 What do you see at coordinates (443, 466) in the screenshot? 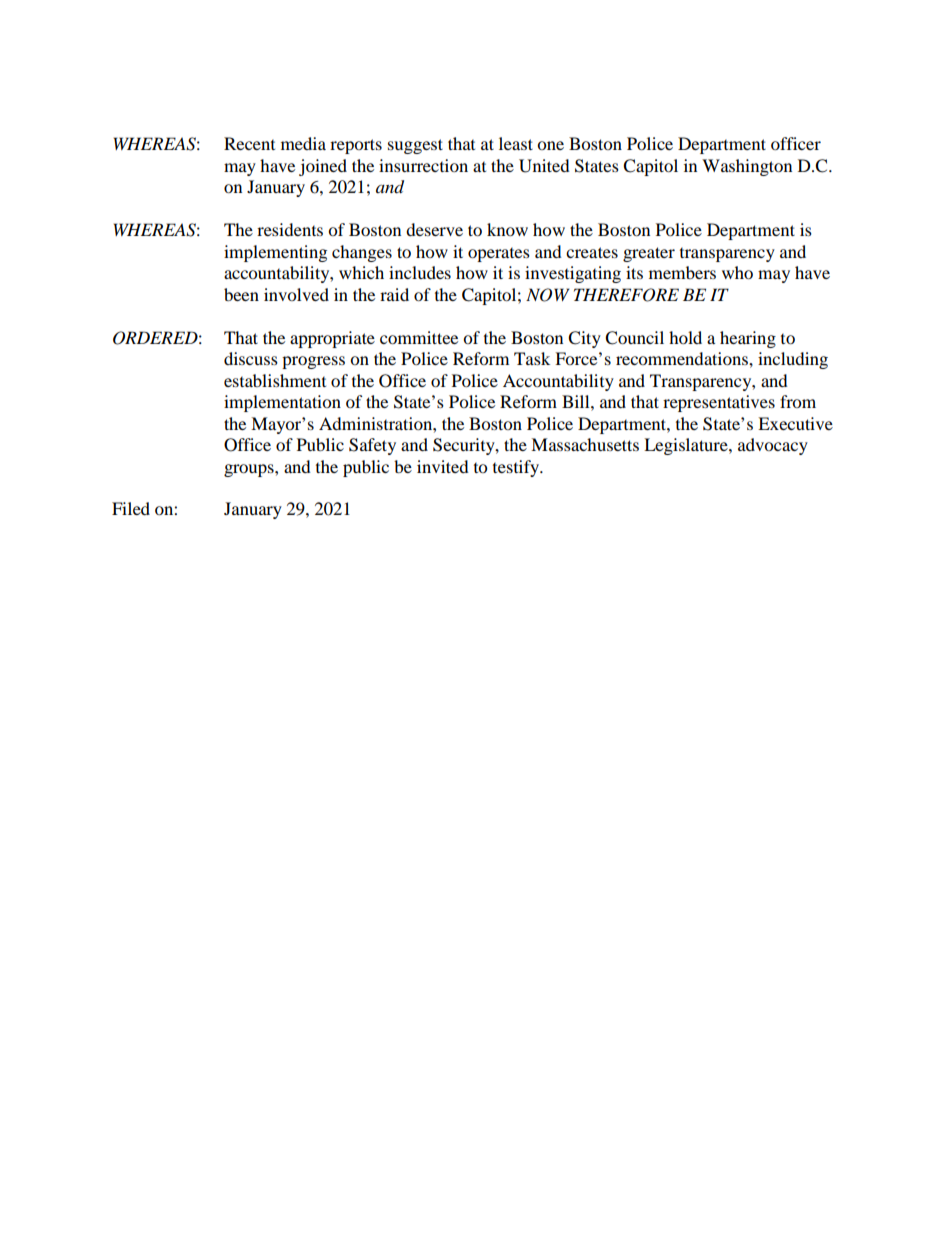
I see `invited` at bounding box center [443, 466].
